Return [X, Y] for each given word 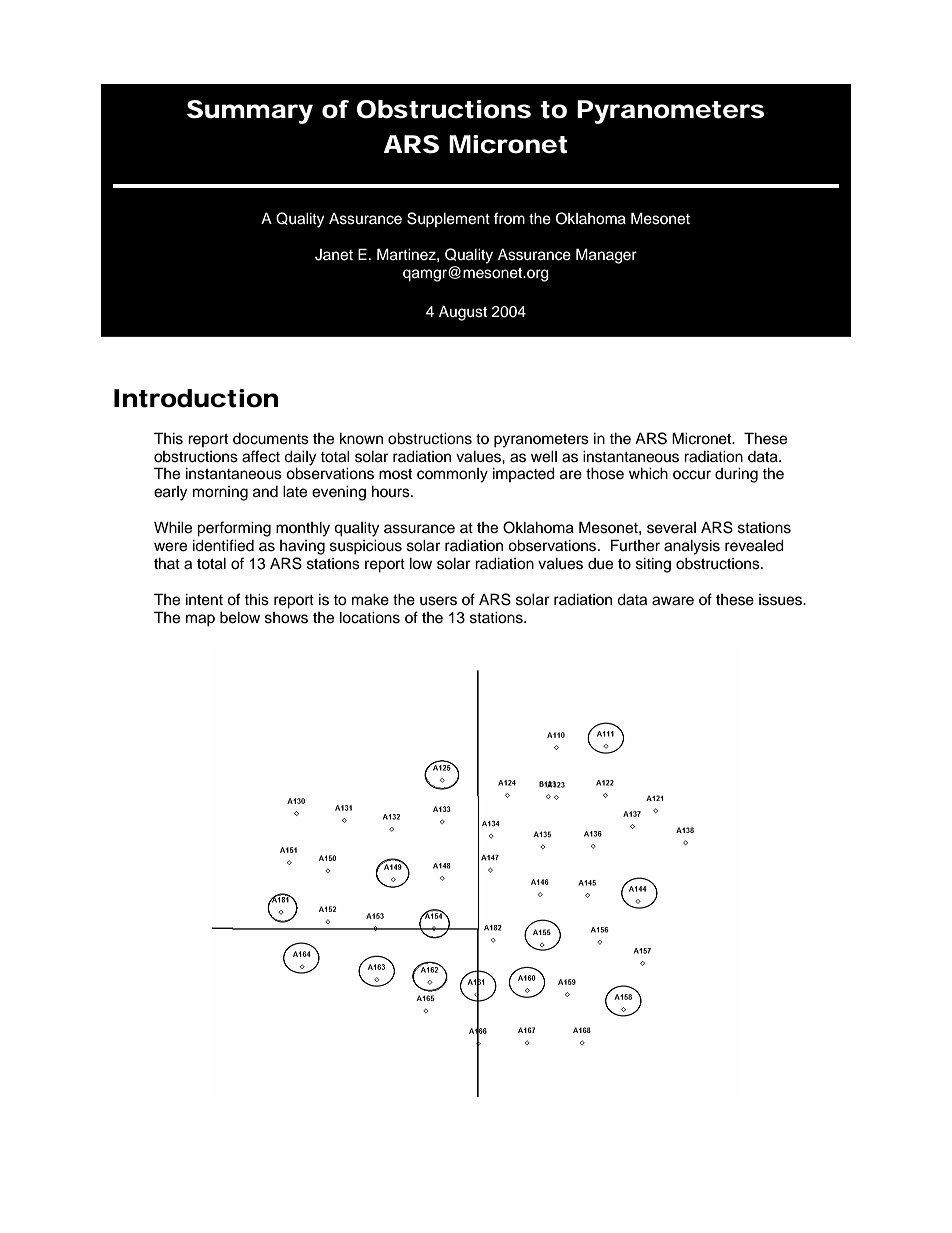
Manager [606, 256]
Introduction [196, 398]
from [509, 218]
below [240, 617]
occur [692, 475]
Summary [250, 112]
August [463, 313]
